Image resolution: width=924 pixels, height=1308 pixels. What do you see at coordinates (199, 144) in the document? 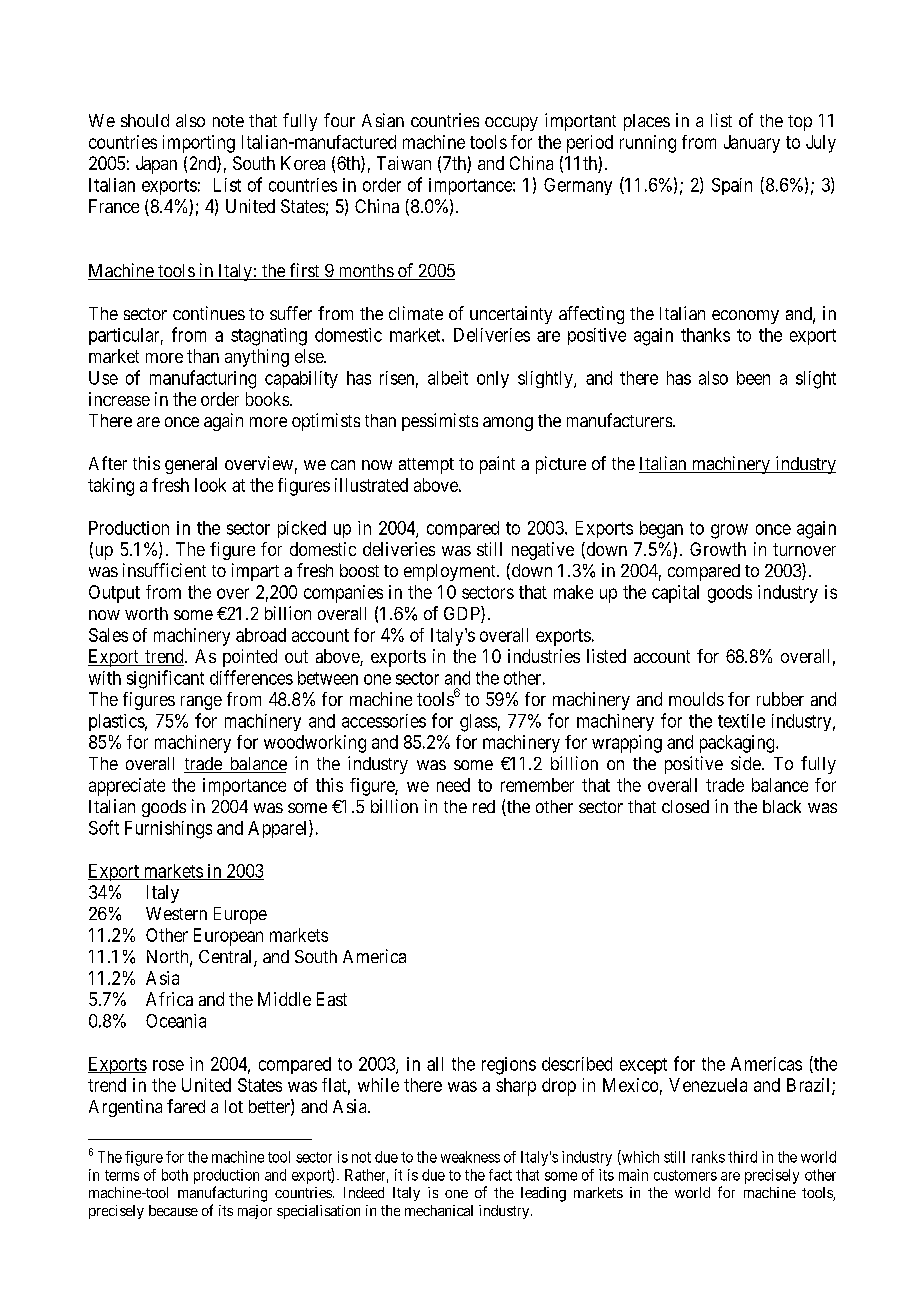
I see `importing` at bounding box center [199, 144].
